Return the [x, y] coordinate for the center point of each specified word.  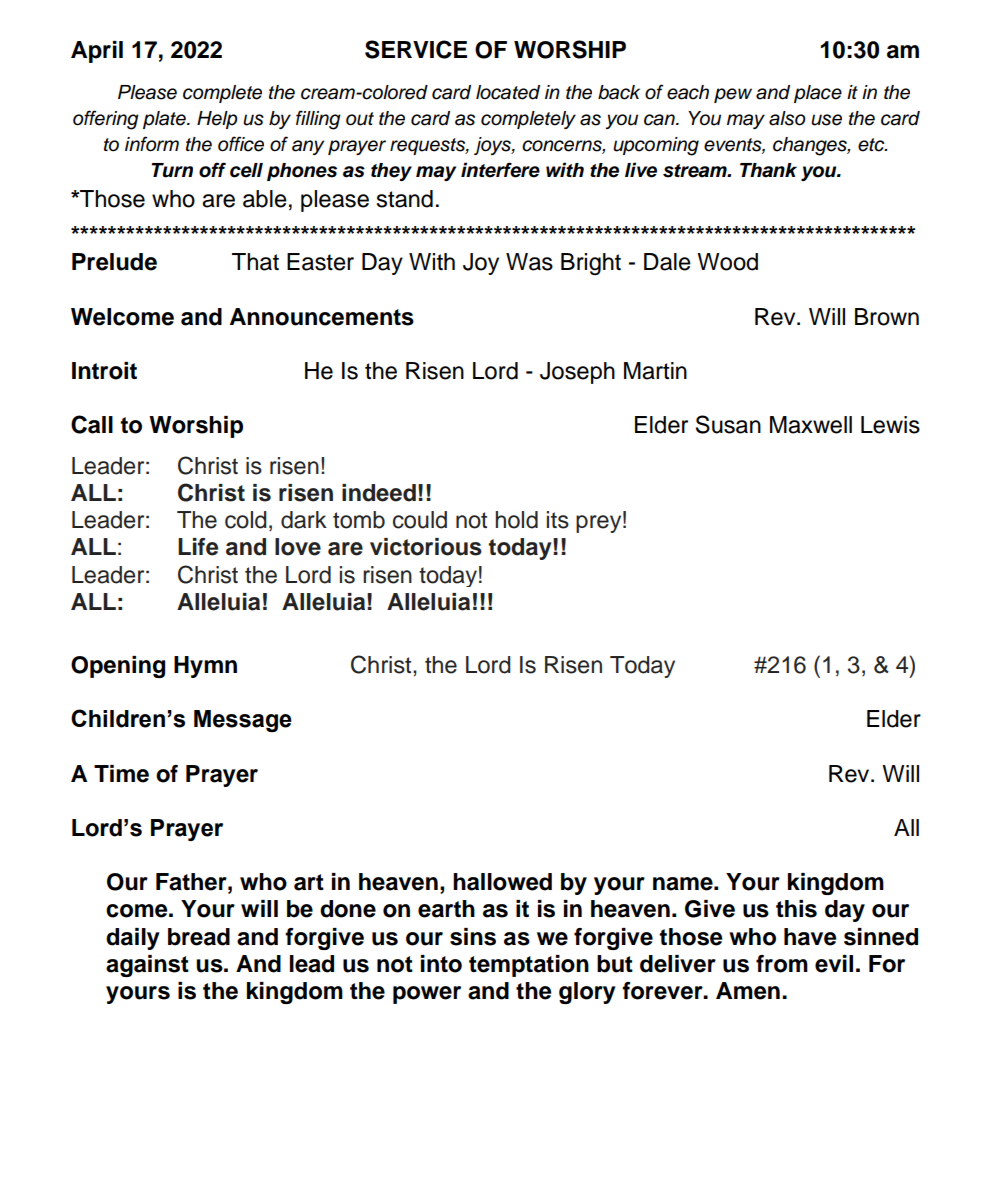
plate [165, 120]
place [818, 94]
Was [529, 262]
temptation [529, 966]
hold [516, 520]
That [255, 262]
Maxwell [811, 425]
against [147, 966]
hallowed [502, 882]
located [508, 92]
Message [243, 721]
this [796, 909]
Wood [727, 262]
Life [198, 547]
